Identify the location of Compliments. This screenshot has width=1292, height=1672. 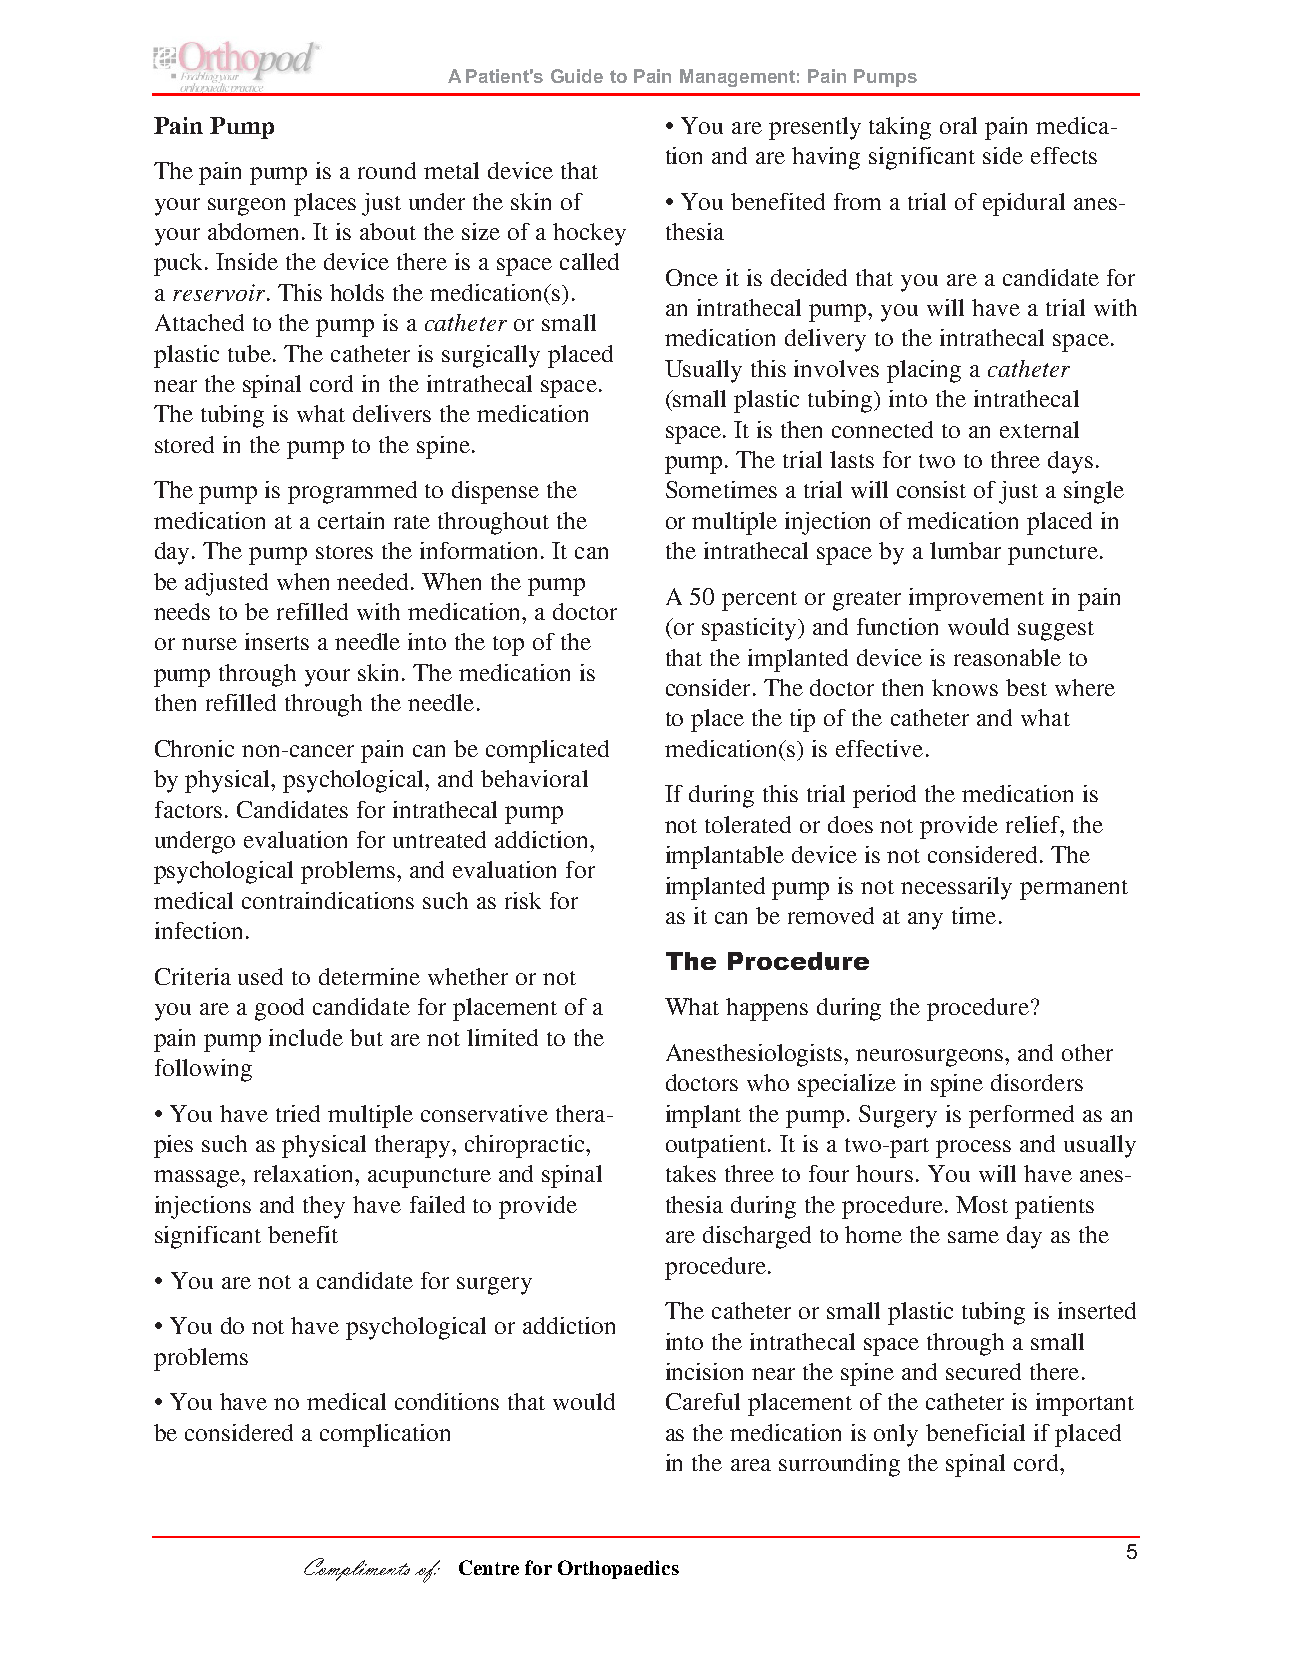
(357, 1569).
